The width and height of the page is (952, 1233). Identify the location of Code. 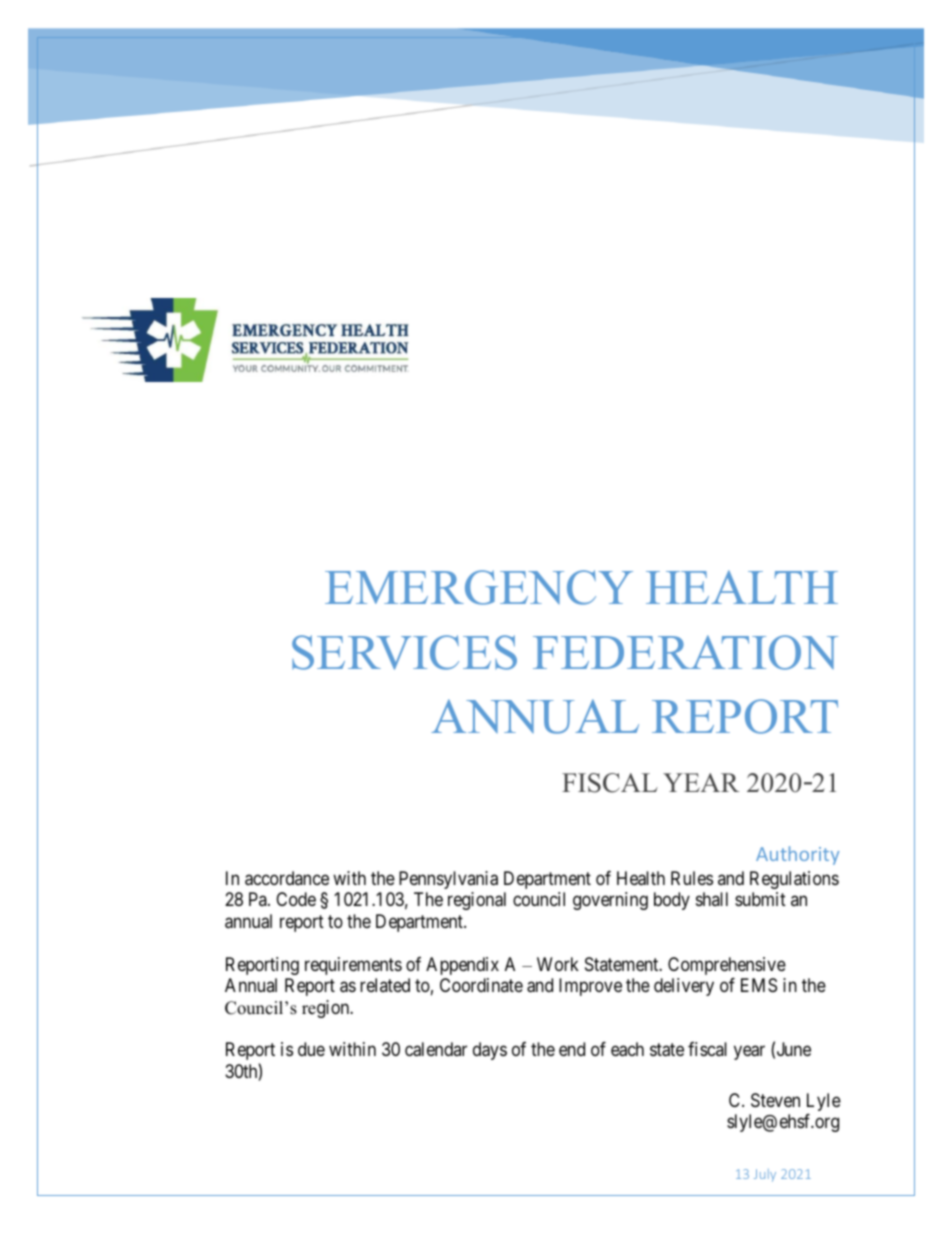
(296, 899).
